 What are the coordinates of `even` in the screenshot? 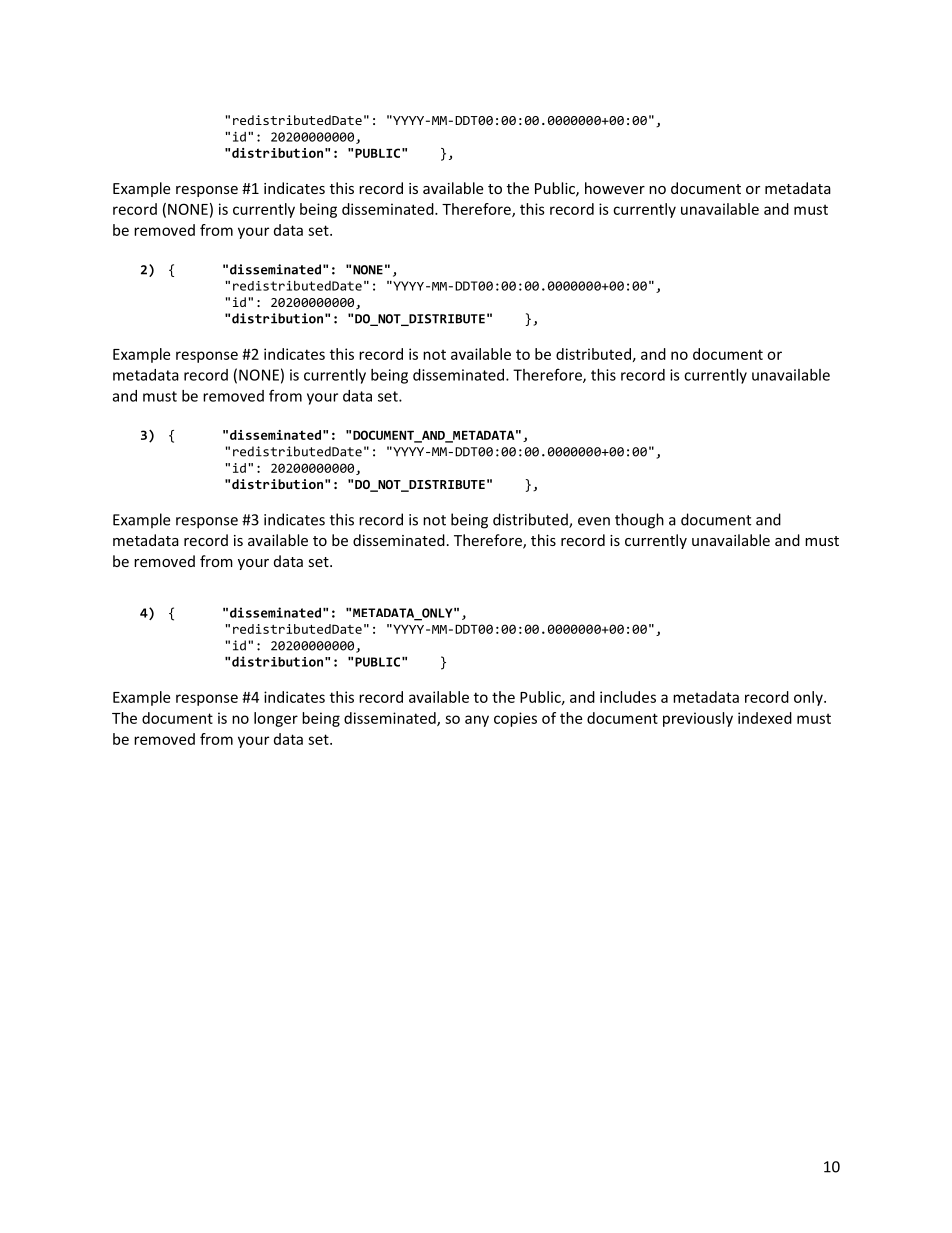 It's located at (594, 521).
